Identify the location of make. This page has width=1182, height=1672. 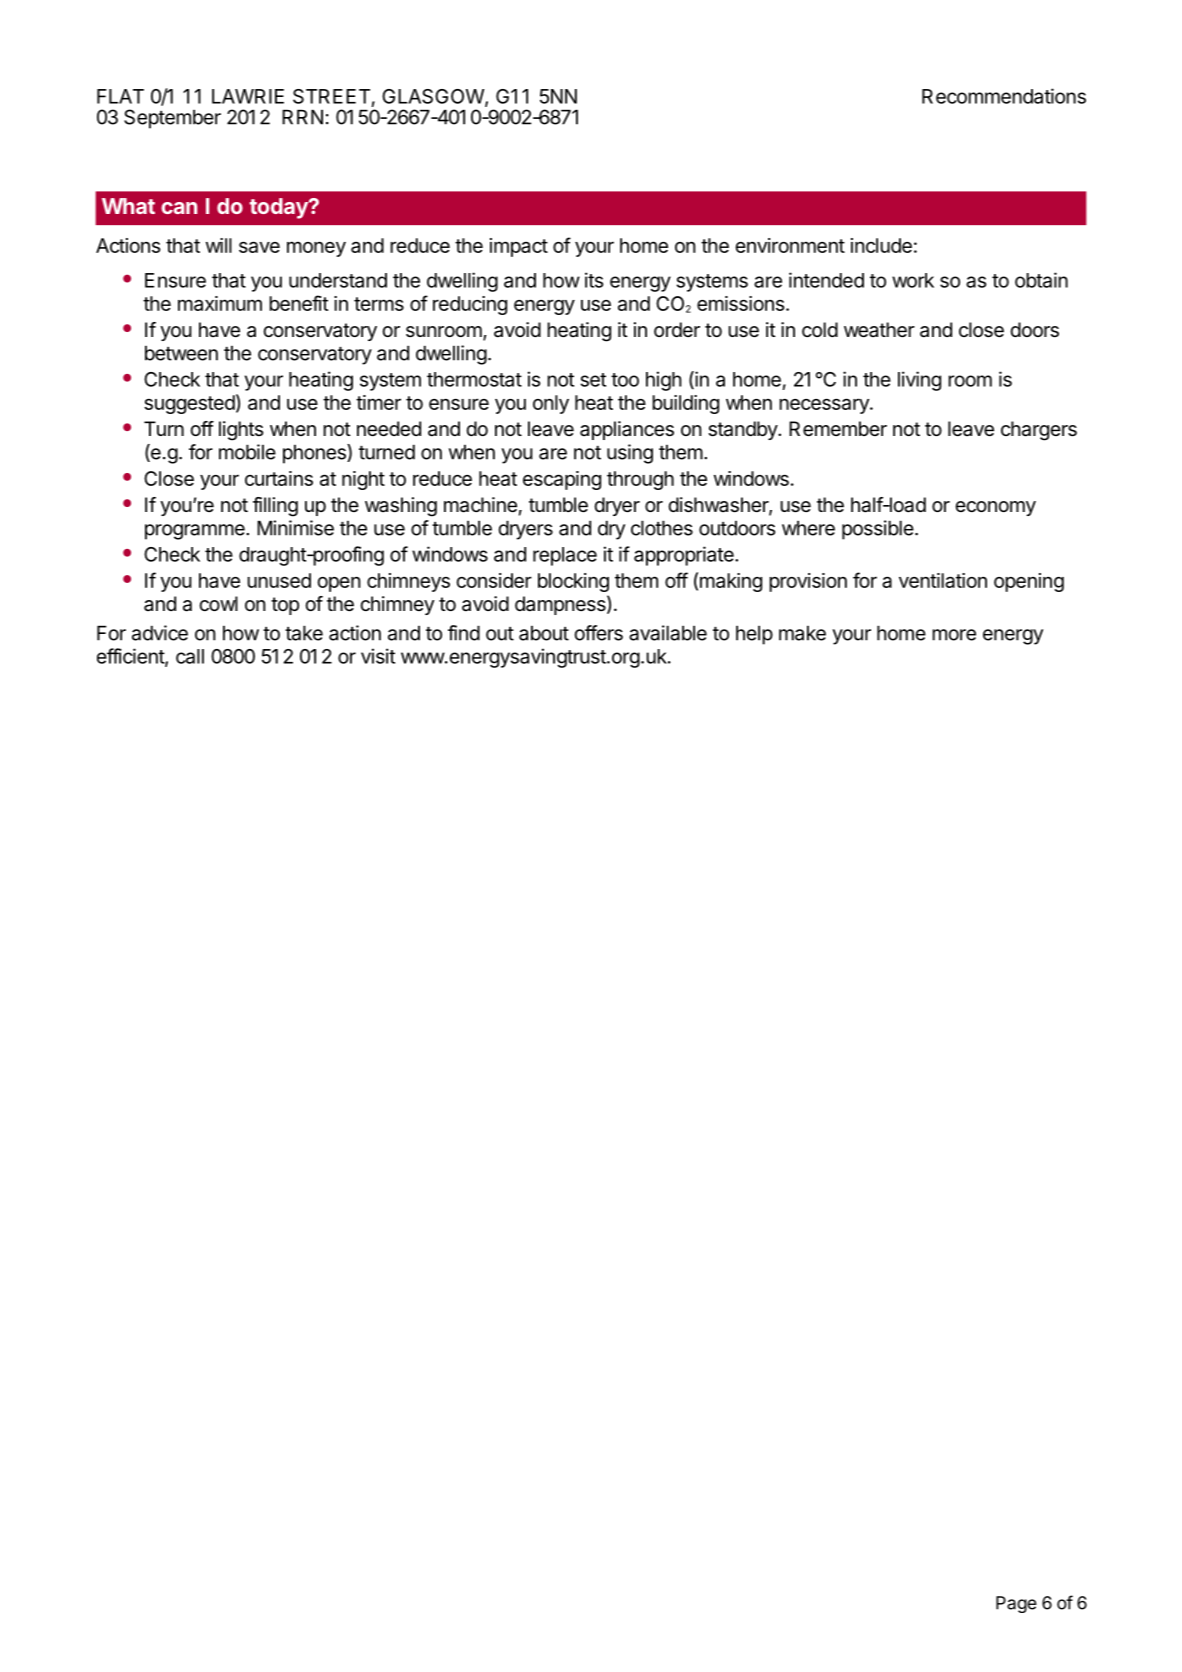
(802, 633).
